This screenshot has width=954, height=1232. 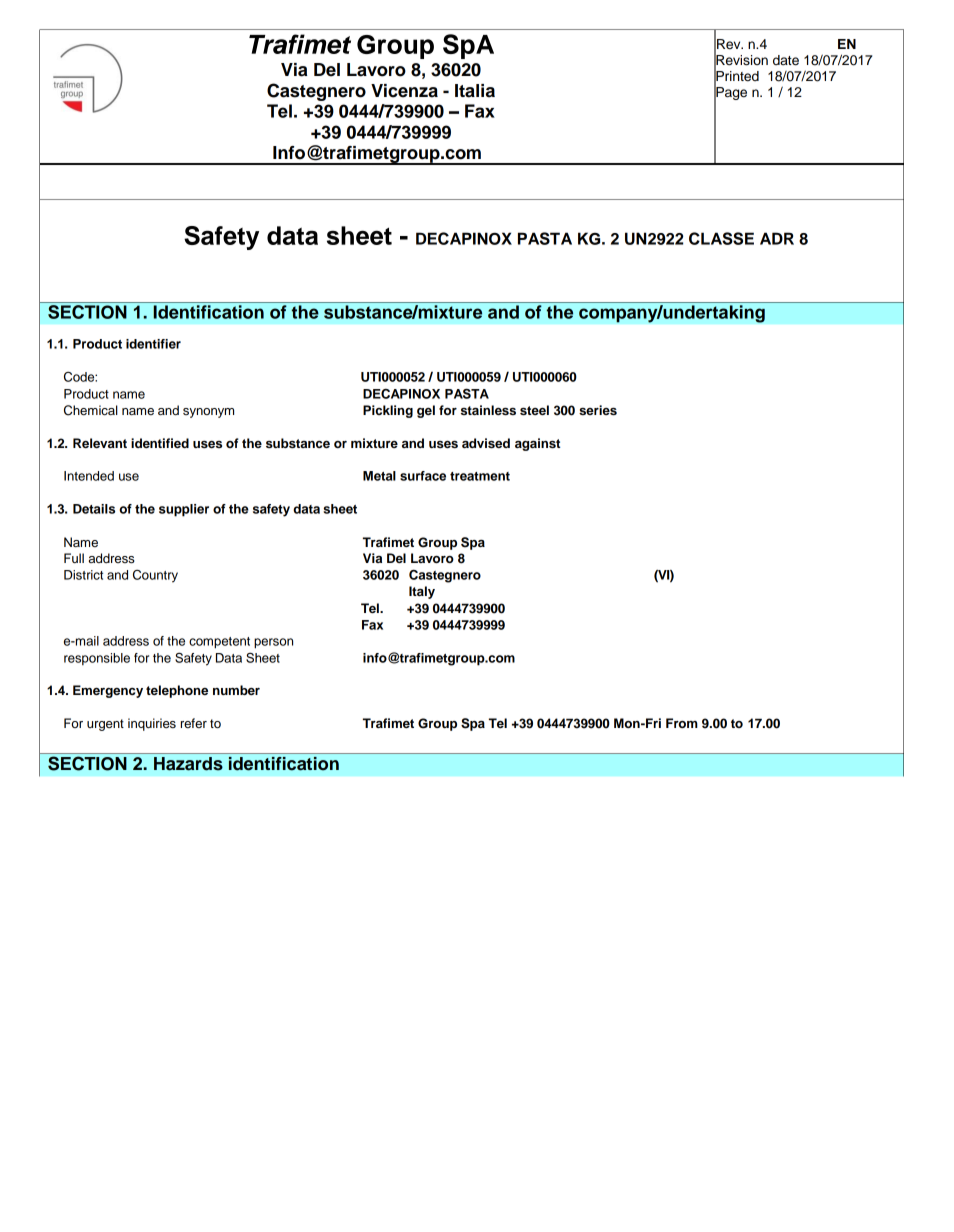 I want to click on inquiries, so click(x=152, y=724).
